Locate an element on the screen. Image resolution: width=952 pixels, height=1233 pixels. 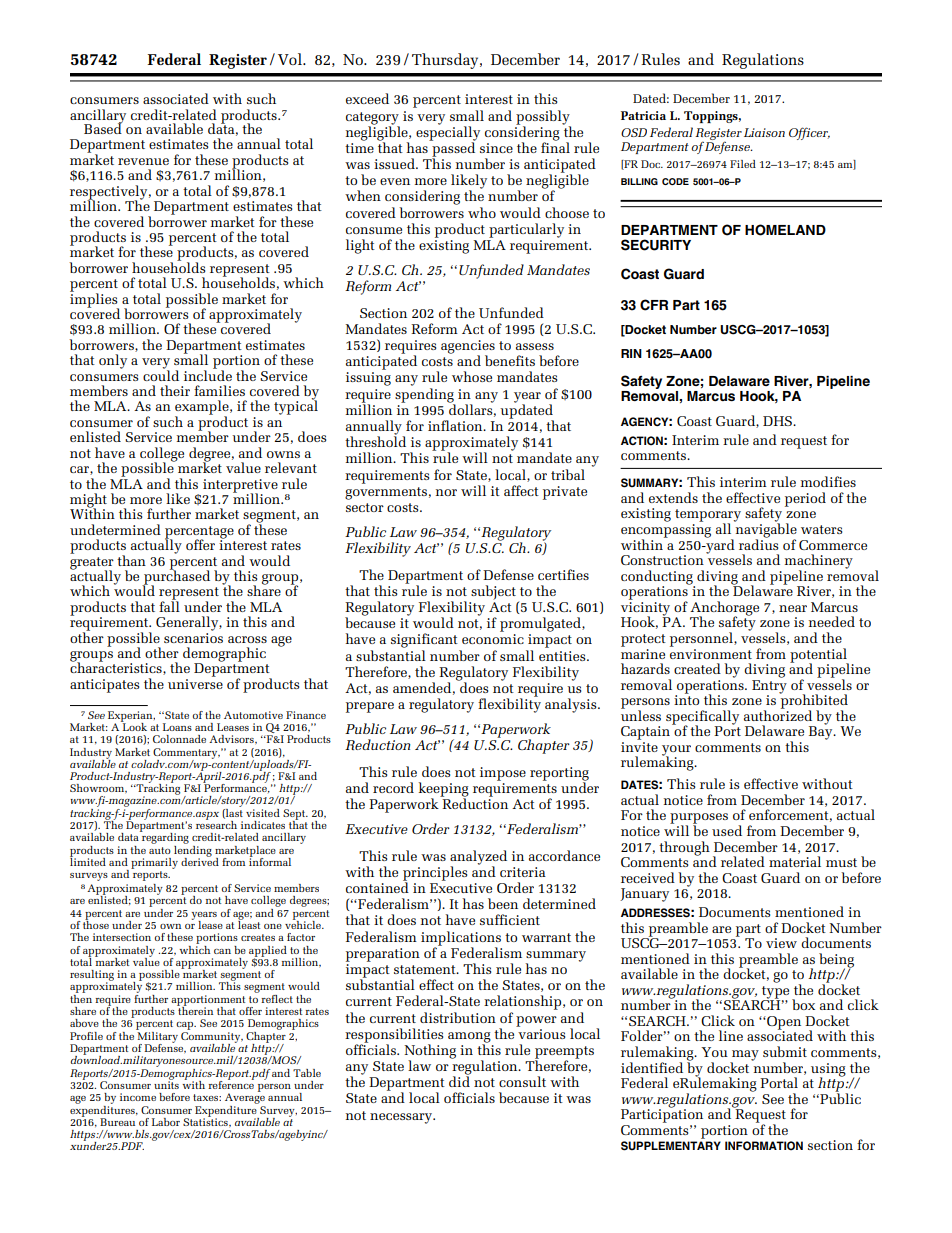
Based is located at coordinates (103, 127).
